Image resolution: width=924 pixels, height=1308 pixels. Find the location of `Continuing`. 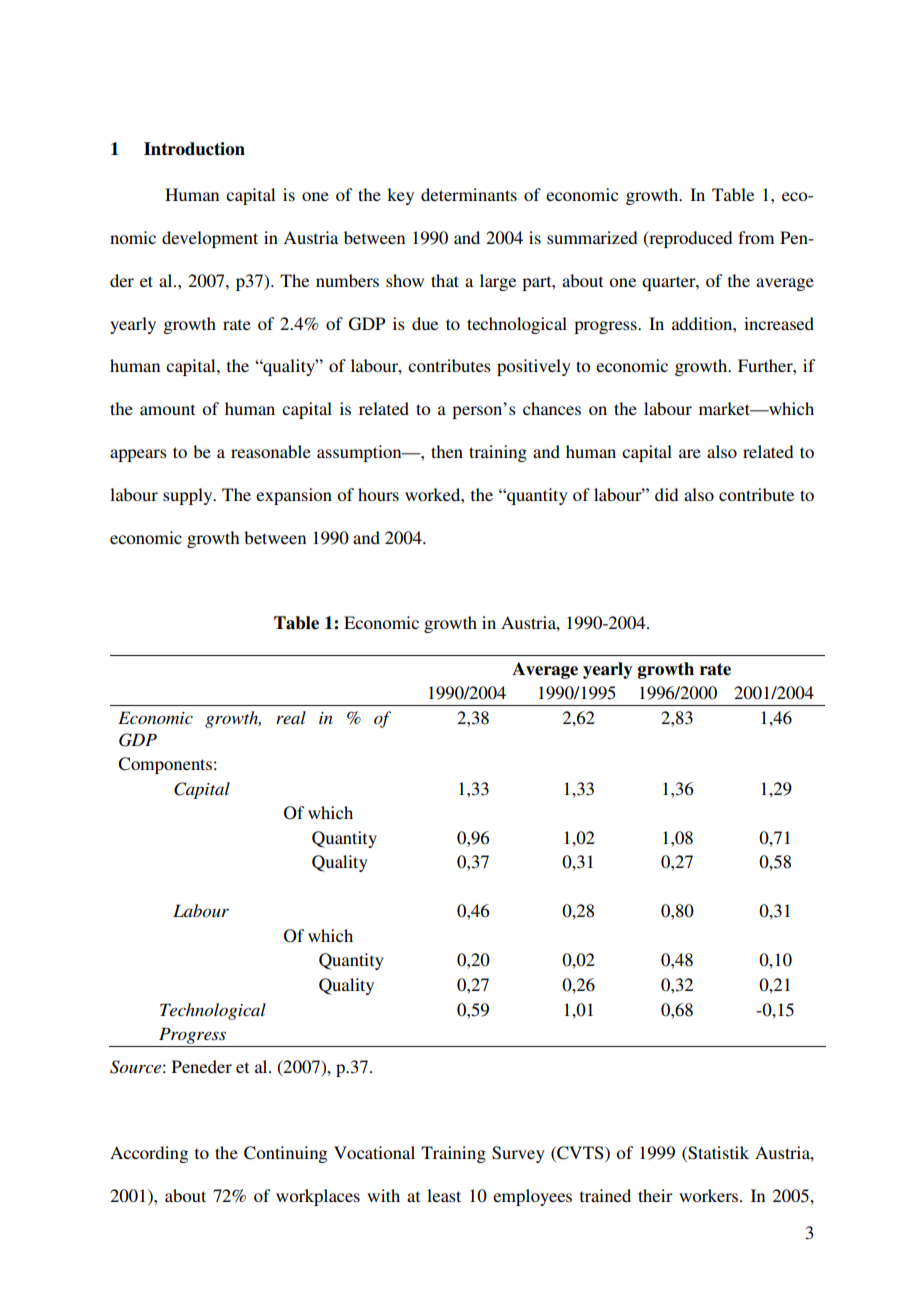

Continuing is located at coordinates (285, 1154).
